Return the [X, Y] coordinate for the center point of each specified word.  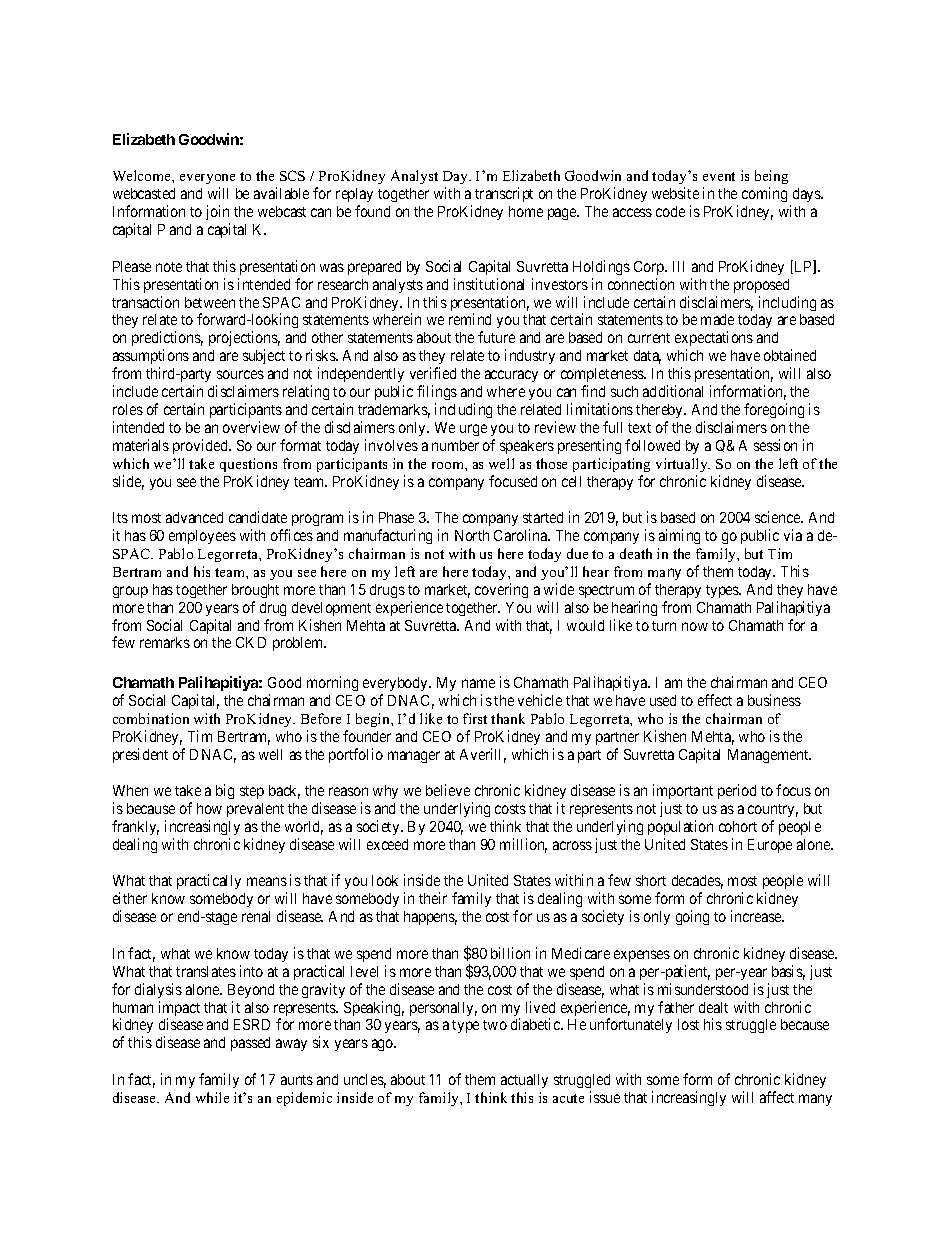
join [218, 214]
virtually [683, 465]
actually [524, 1081]
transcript [504, 194]
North [472, 535]
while [212, 1097]
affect [777, 1097]
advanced [194, 517]
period [737, 791]
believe [448, 790]
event [719, 176]
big [225, 791]
